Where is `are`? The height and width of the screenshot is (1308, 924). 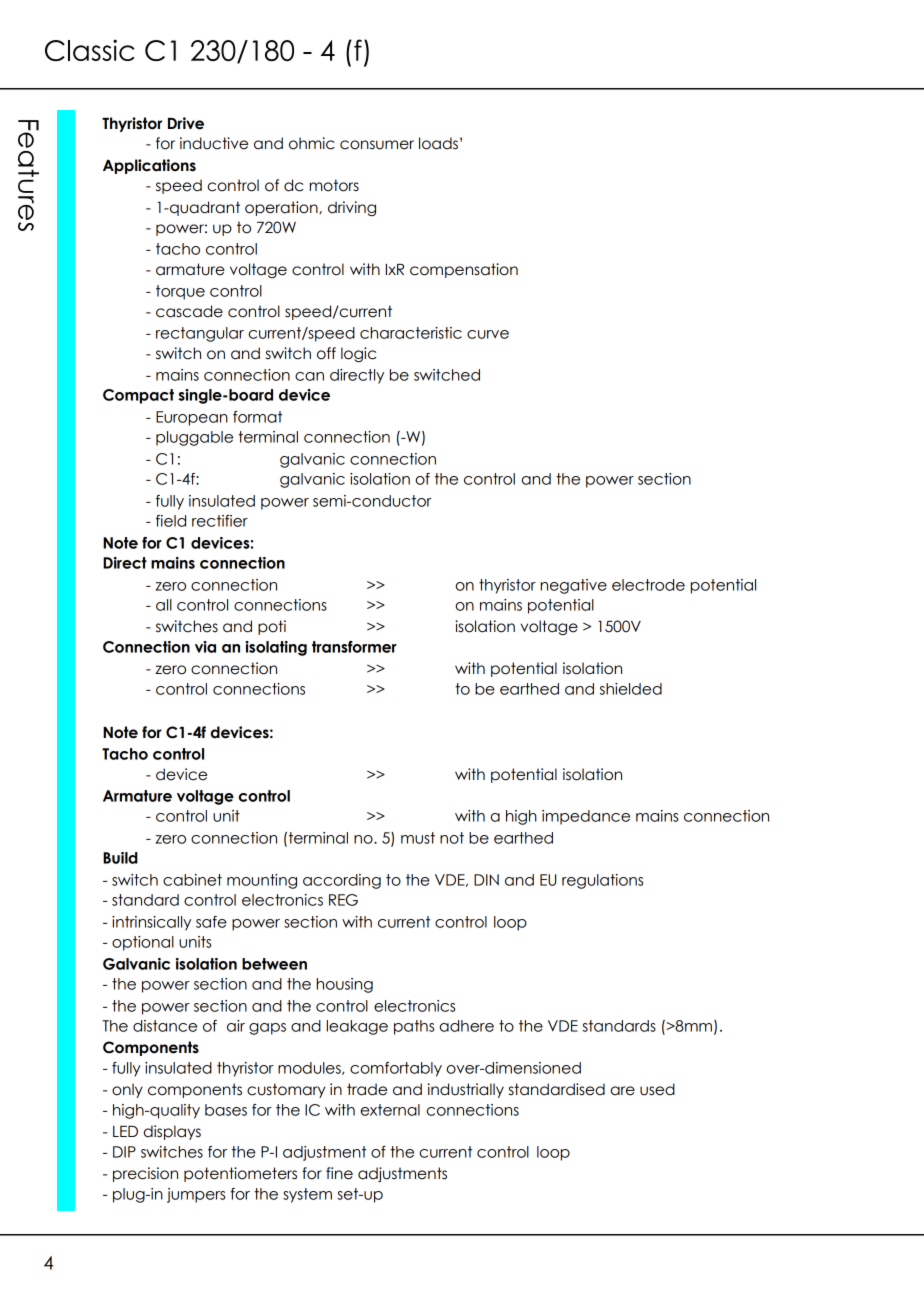 are is located at coordinates (623, 1091).
